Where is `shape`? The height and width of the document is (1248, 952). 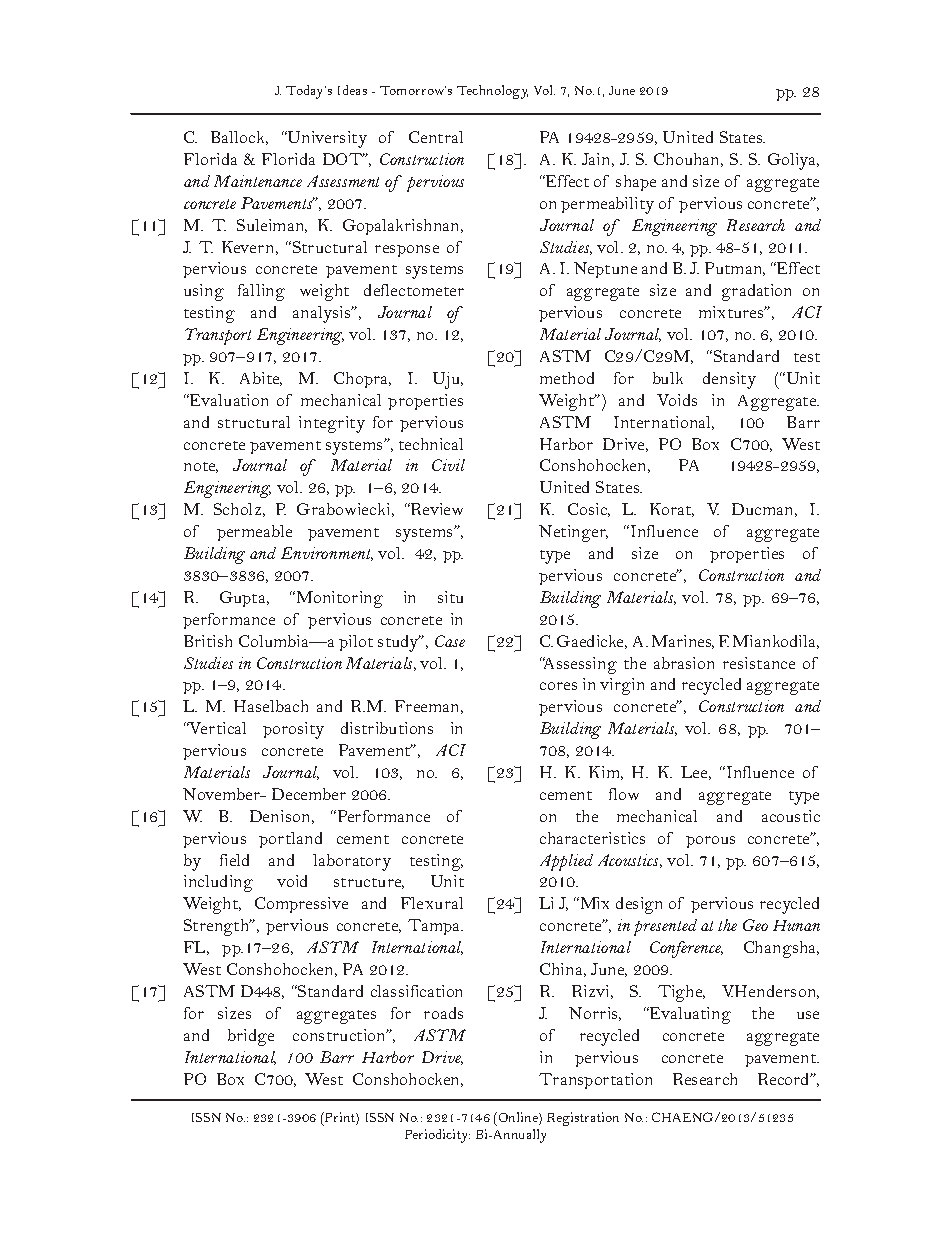
shape is located at coordinates (636, 183).
